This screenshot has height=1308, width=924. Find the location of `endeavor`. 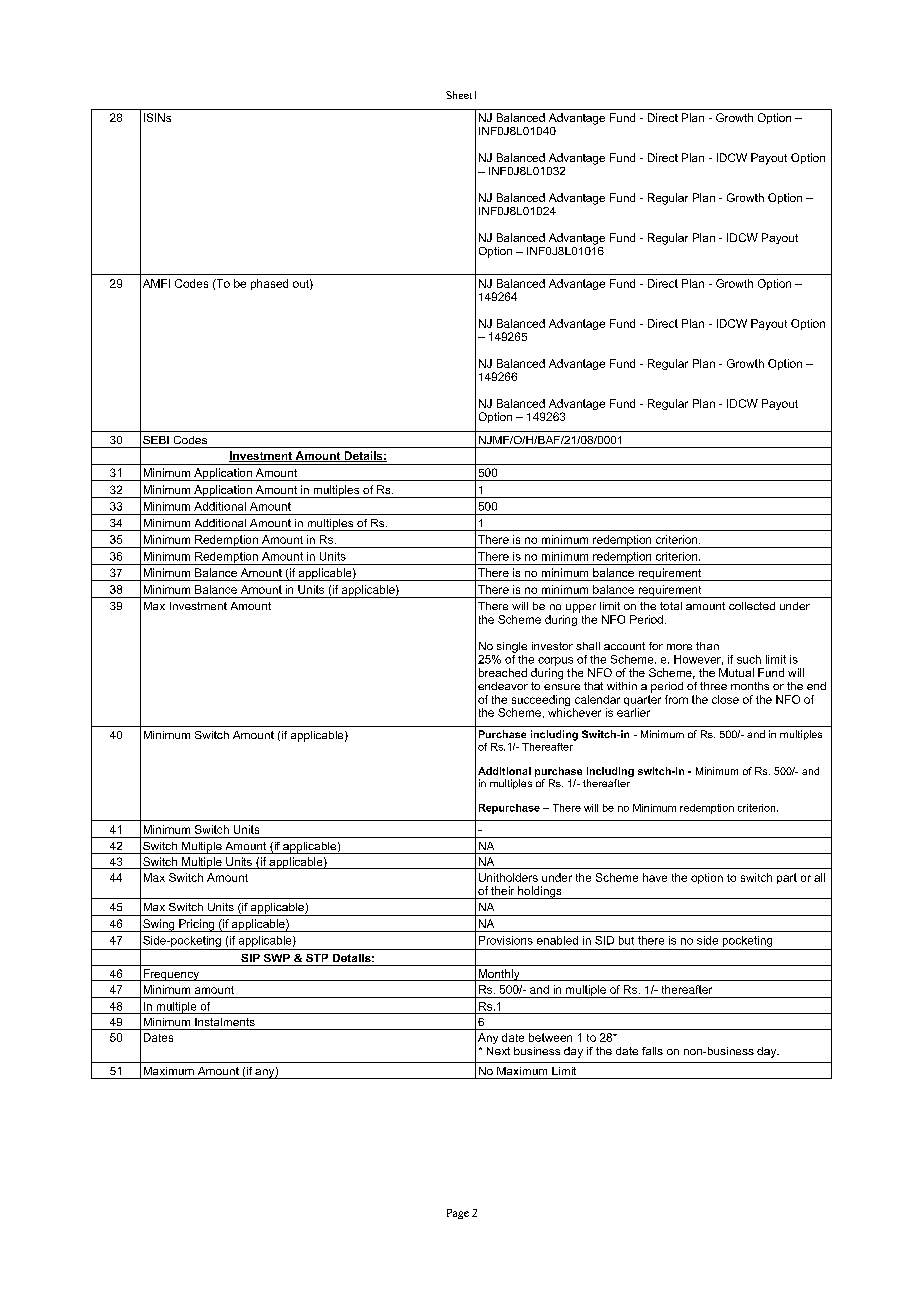

endeavor is located at coordinates (503, 686).
